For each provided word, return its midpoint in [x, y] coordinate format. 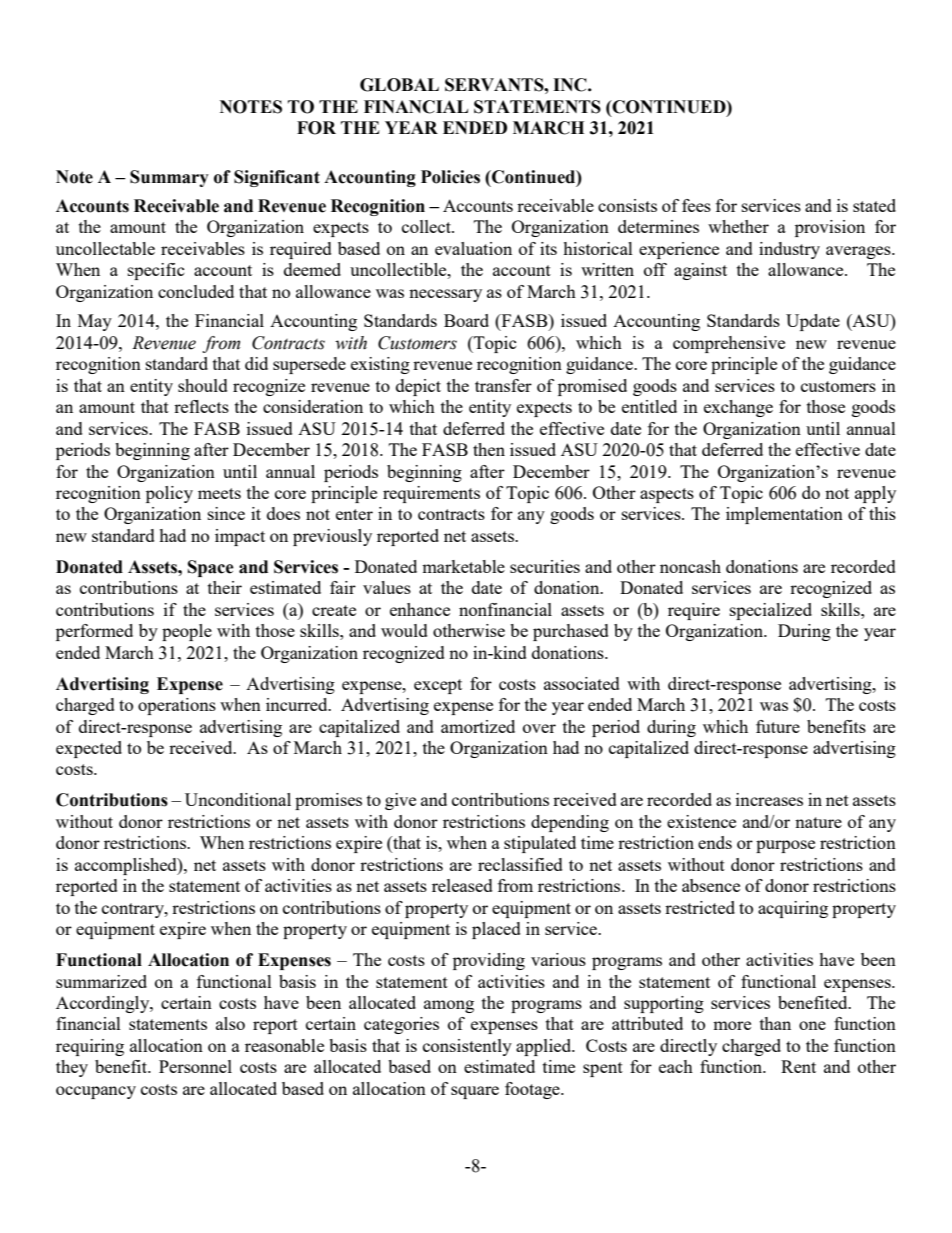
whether [738, 226]
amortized [478, 726]
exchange [738, 408]
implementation [784, 515]
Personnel [195, 1066]
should [203, 385]
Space [211, 568]
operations [177, 706]
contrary [134, 910]
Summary [169, 178]
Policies [450, 177]
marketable [463, 566]
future [778, 726]
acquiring [793, 909]
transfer [503, 385]
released [462, 885]
